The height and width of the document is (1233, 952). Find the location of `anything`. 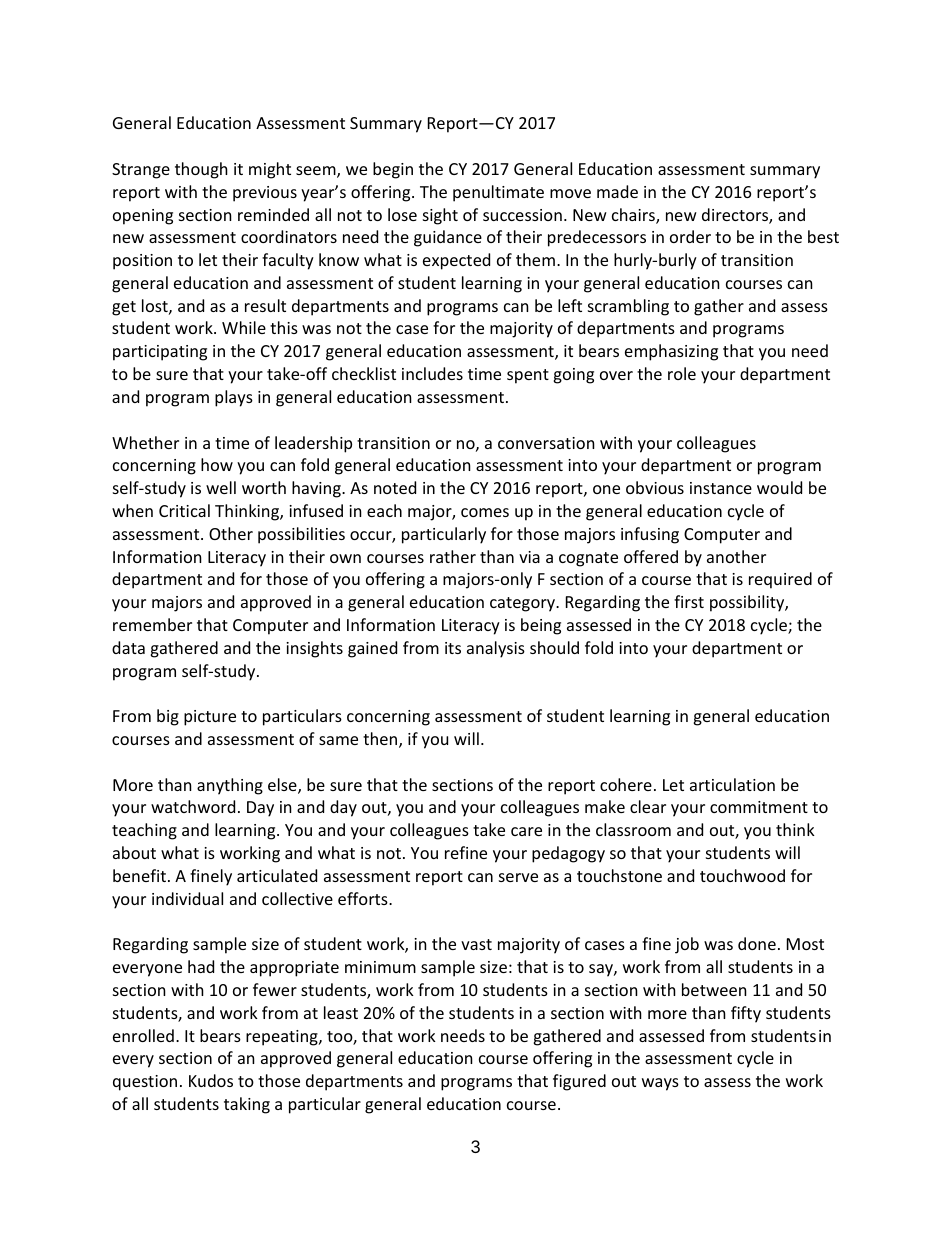

anything is located at coordinates (230, 786).
